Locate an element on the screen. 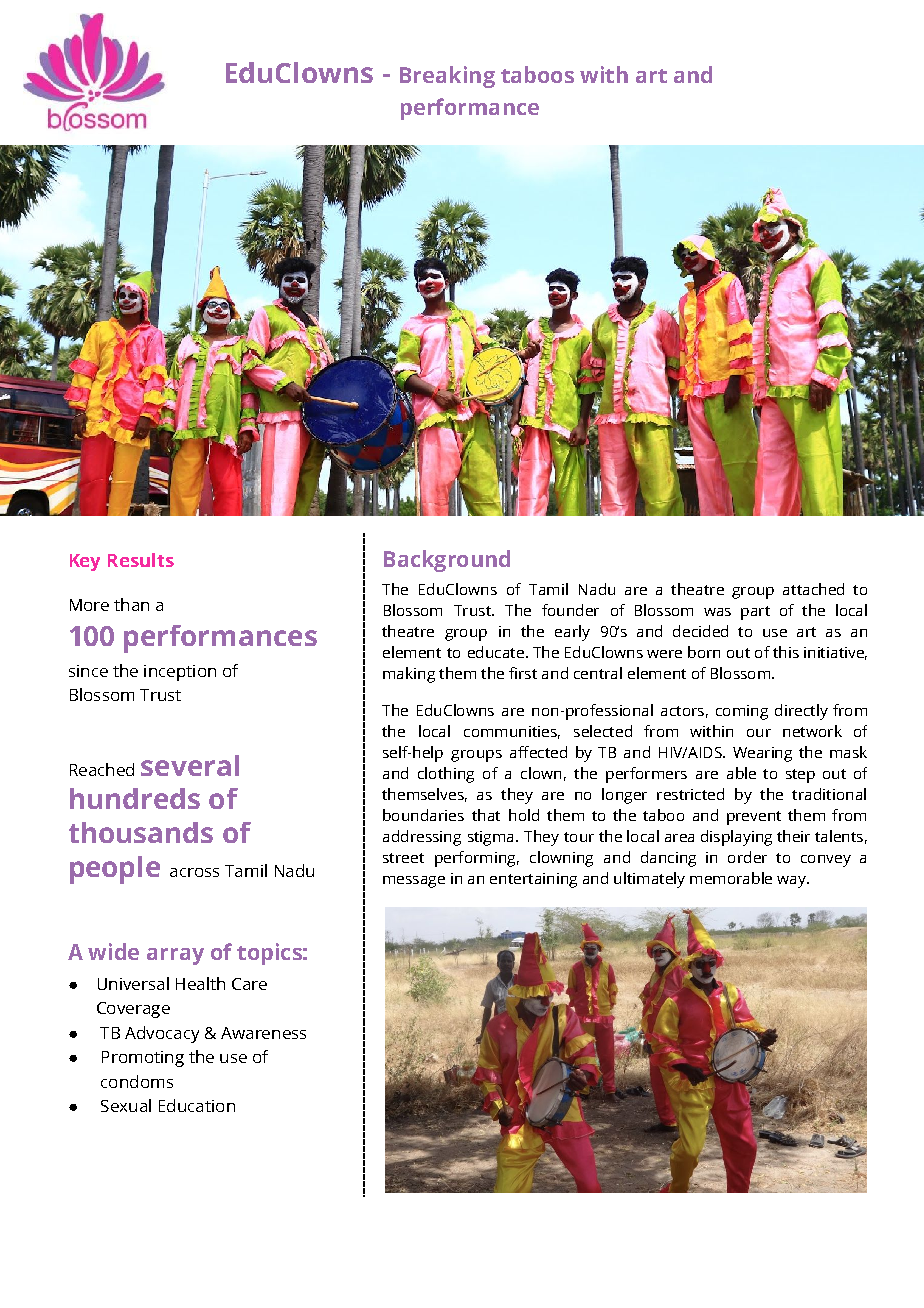 The height and width of the screenshot is (1308, 924). founder is located at coordinates (570, 610).
